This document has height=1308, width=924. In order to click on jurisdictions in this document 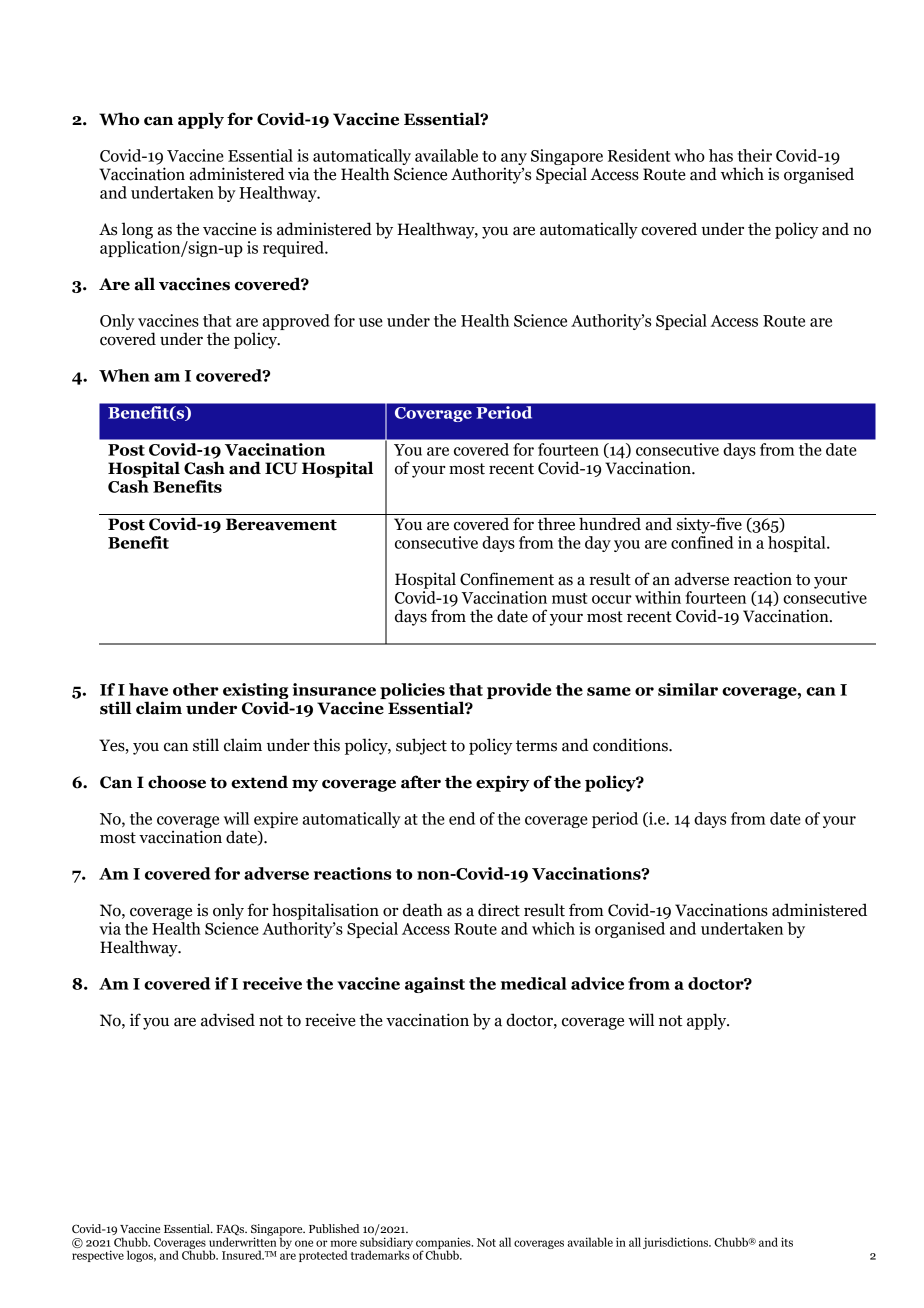, I will do `click(677, 1243)`.
